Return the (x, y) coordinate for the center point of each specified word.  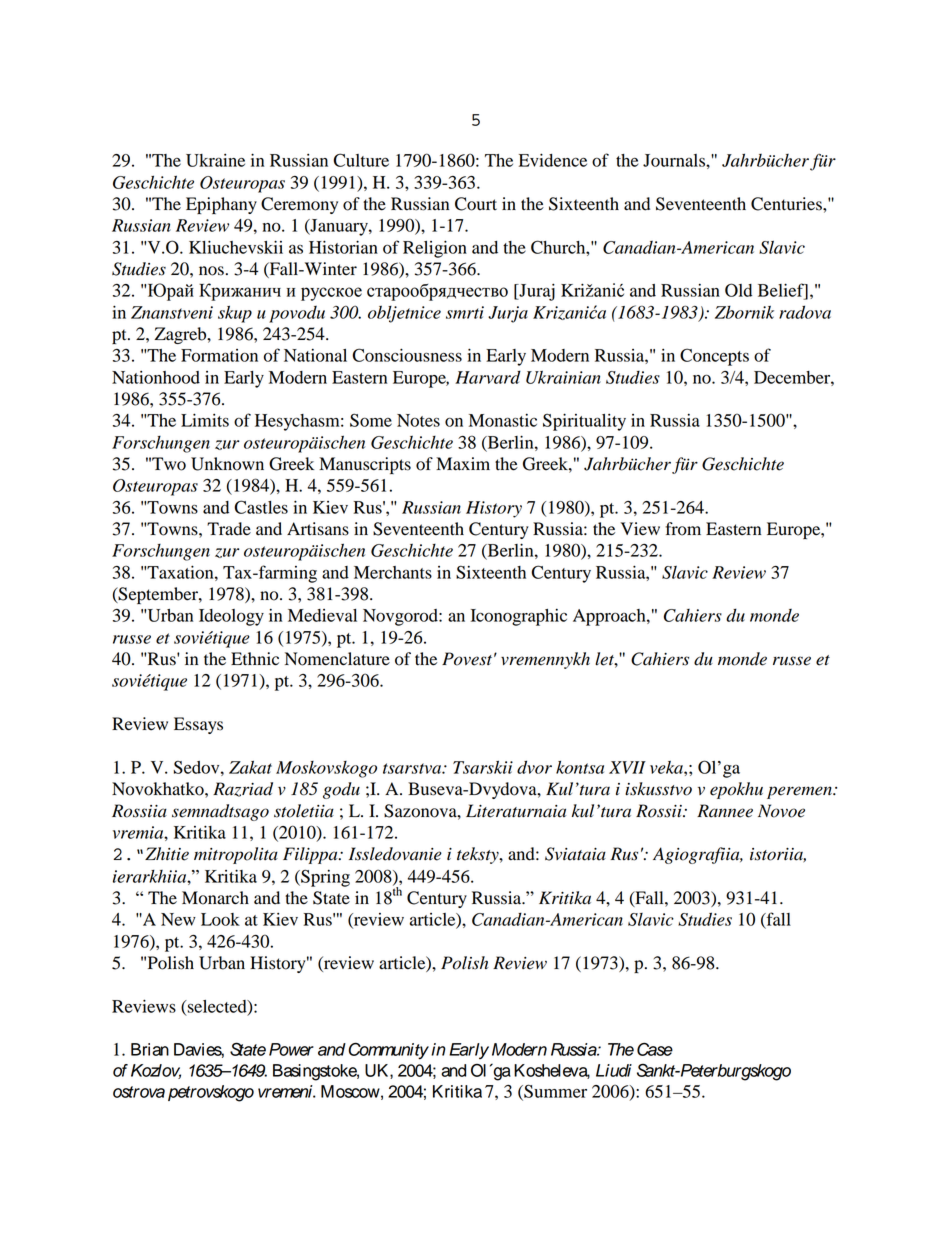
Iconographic (519, 617)
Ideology (231, 617)
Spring (324, 878)
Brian (150, 1049)
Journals (675, 160)
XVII (627, 767)
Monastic (503, 420)
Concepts (714, 357)
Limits (205, 420)
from (683, 529)
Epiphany (221, 205)
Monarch (215, 898)
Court (476, 204)
